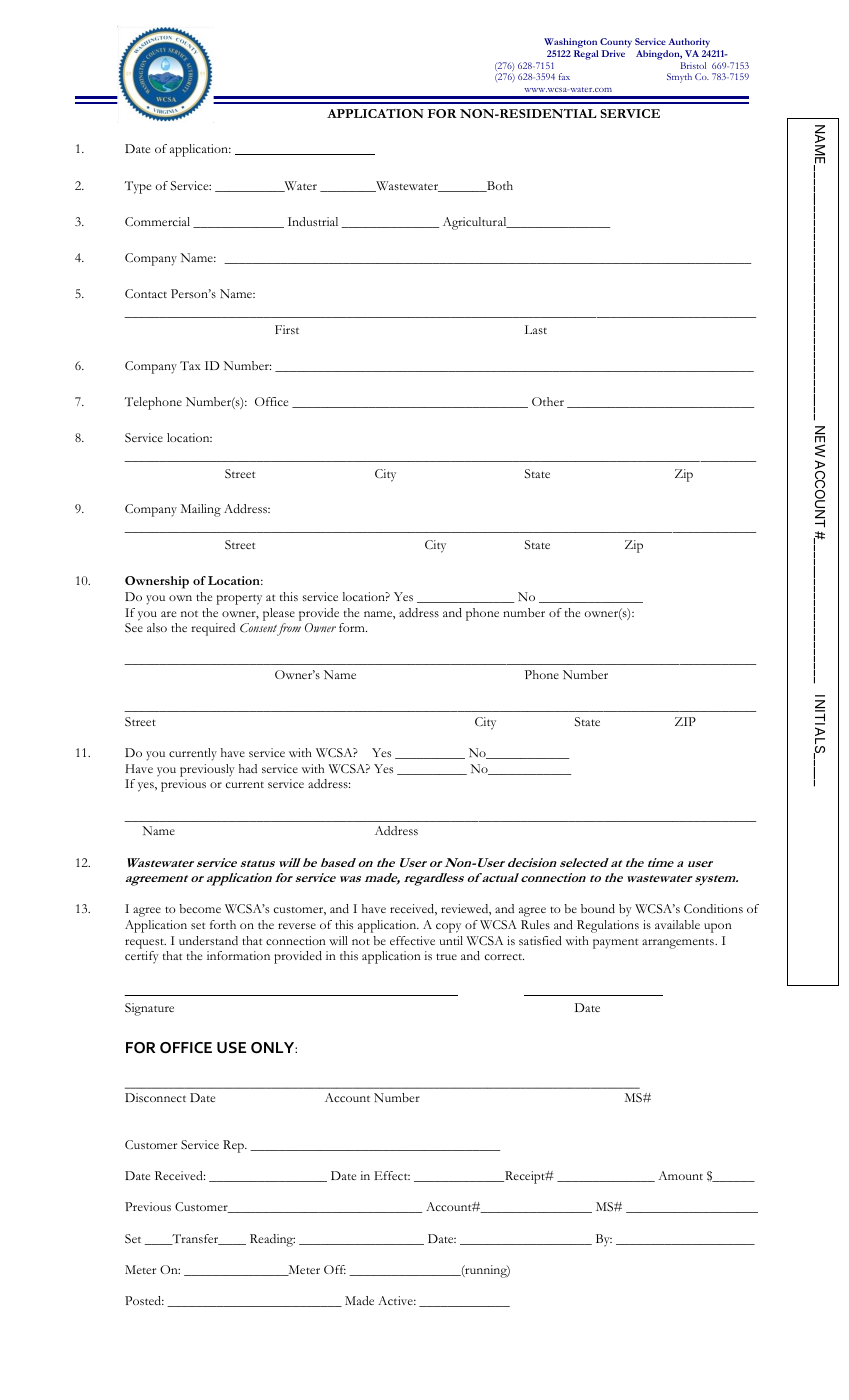 The image size is (849, 1400). What do you see at coordinates (564, 76) in the screenshot?
I see `fax` at bounding box center [564, 76].
